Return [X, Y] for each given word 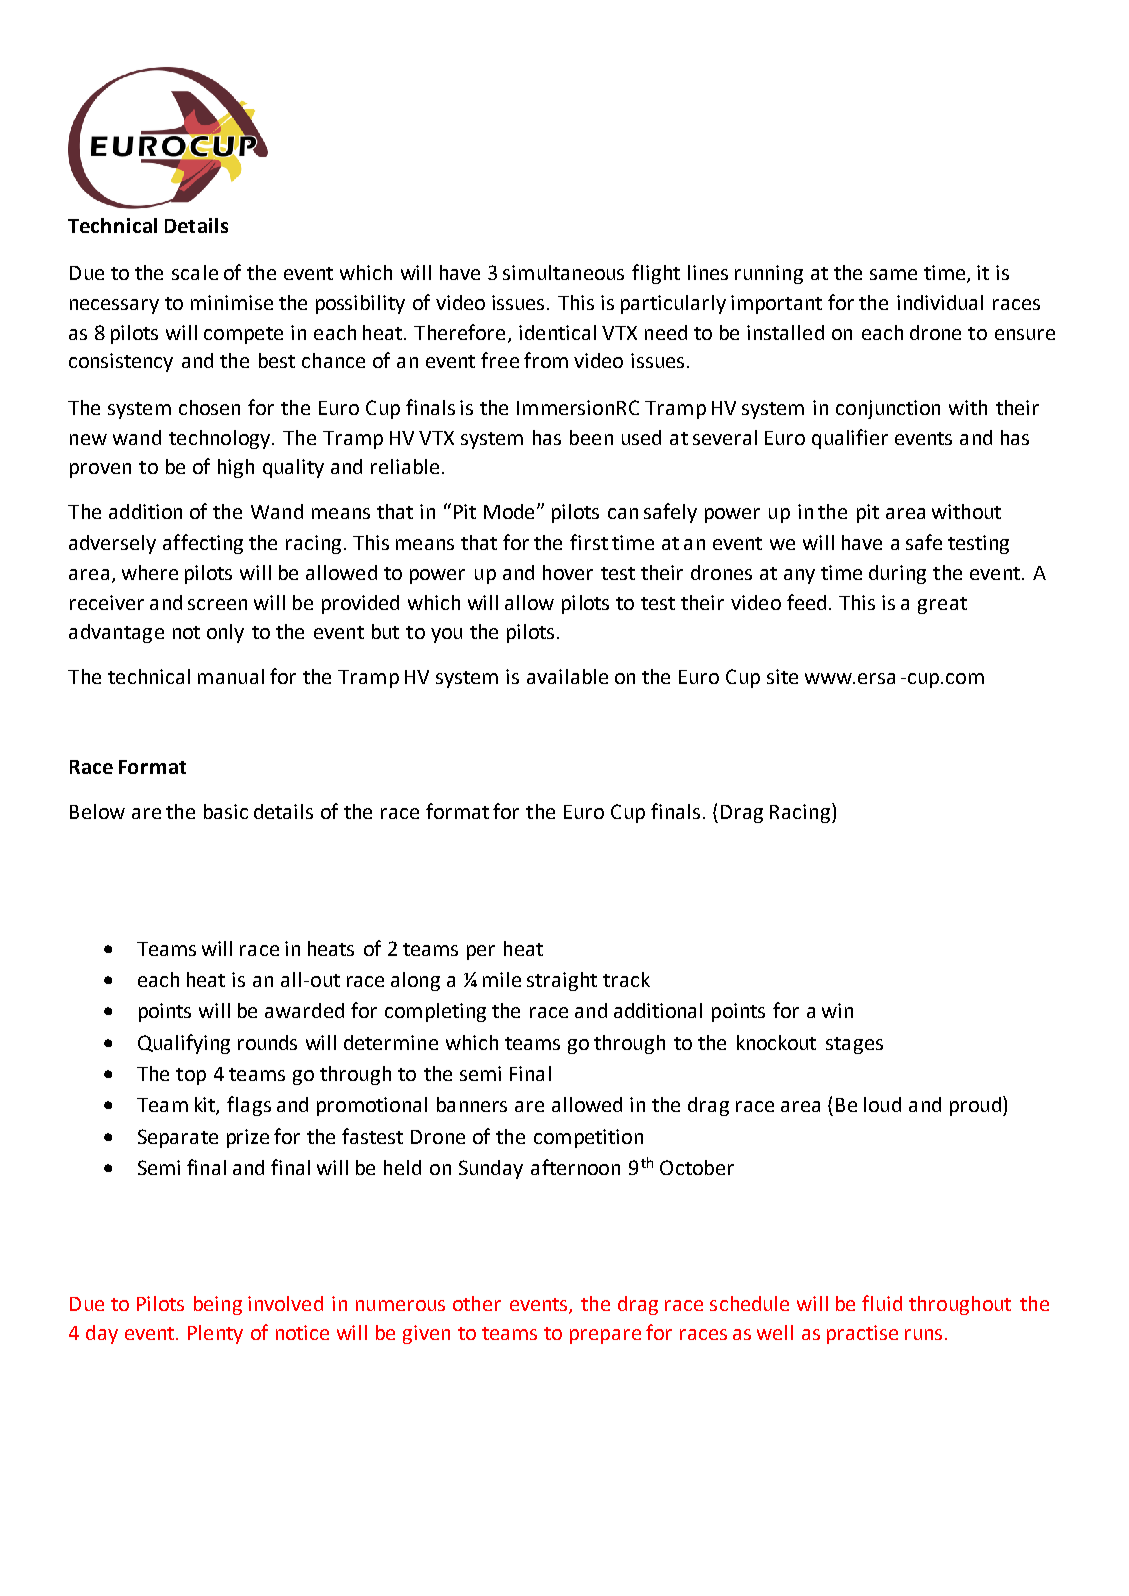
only [225, 633]
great [942, 605]
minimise [232, 302]
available [567, 676]
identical [557, 332]
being [218, 1305]
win [837, 1010]
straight [562, 981]
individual [940, 302]
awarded [304, 1010]
